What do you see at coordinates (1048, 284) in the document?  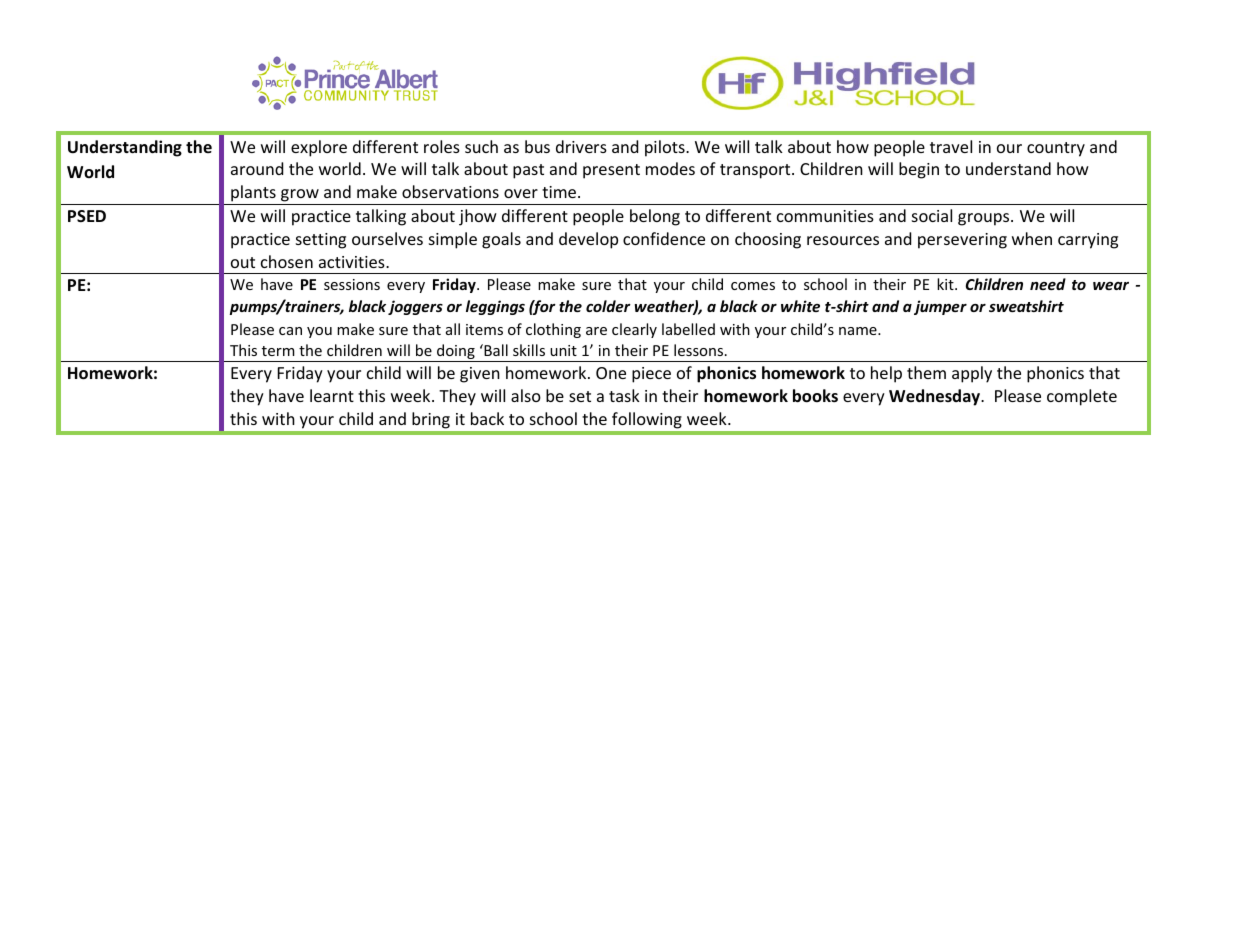 I see `need` at bounding box center [1048, 284].
